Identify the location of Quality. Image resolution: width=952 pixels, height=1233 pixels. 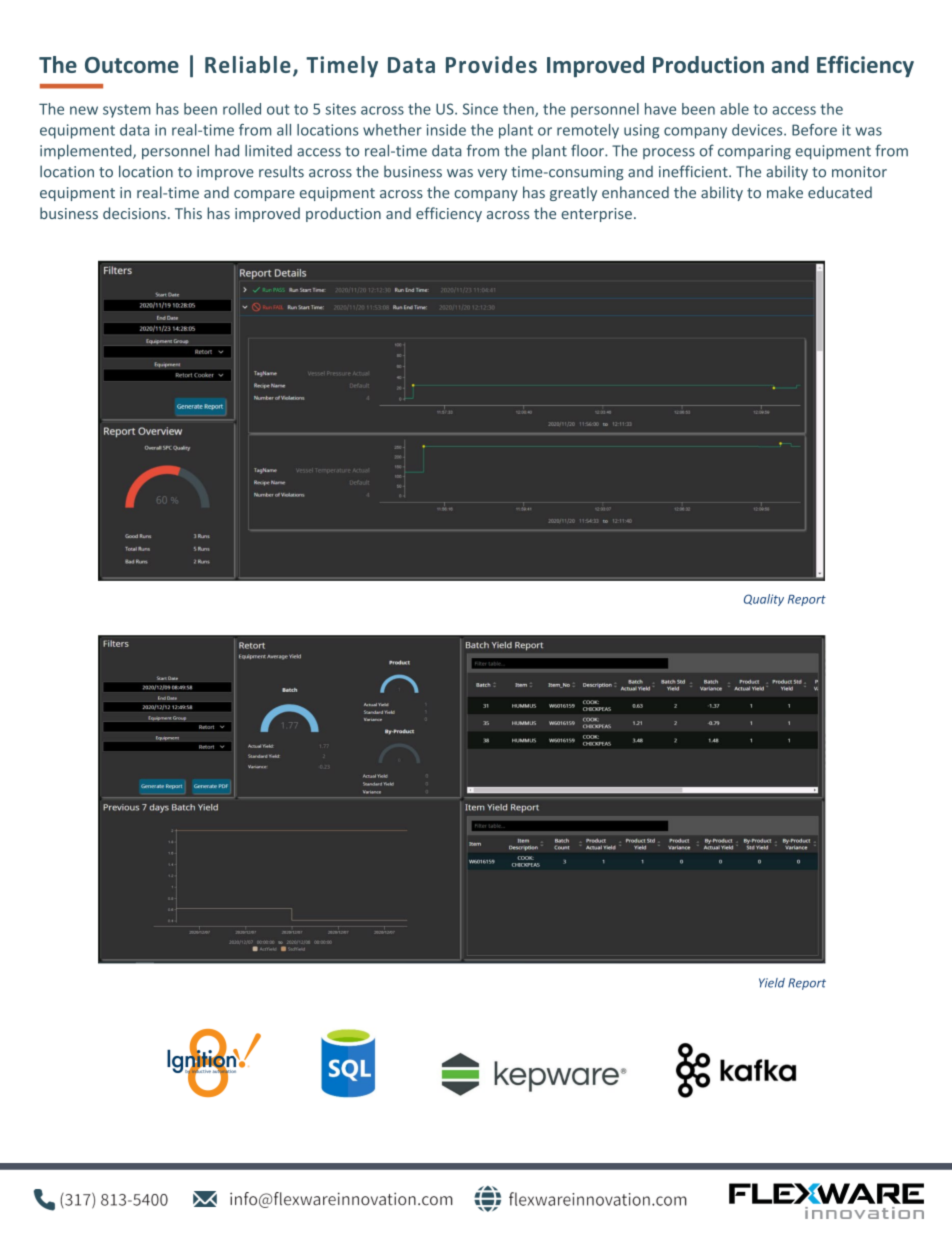
(764, 600).
